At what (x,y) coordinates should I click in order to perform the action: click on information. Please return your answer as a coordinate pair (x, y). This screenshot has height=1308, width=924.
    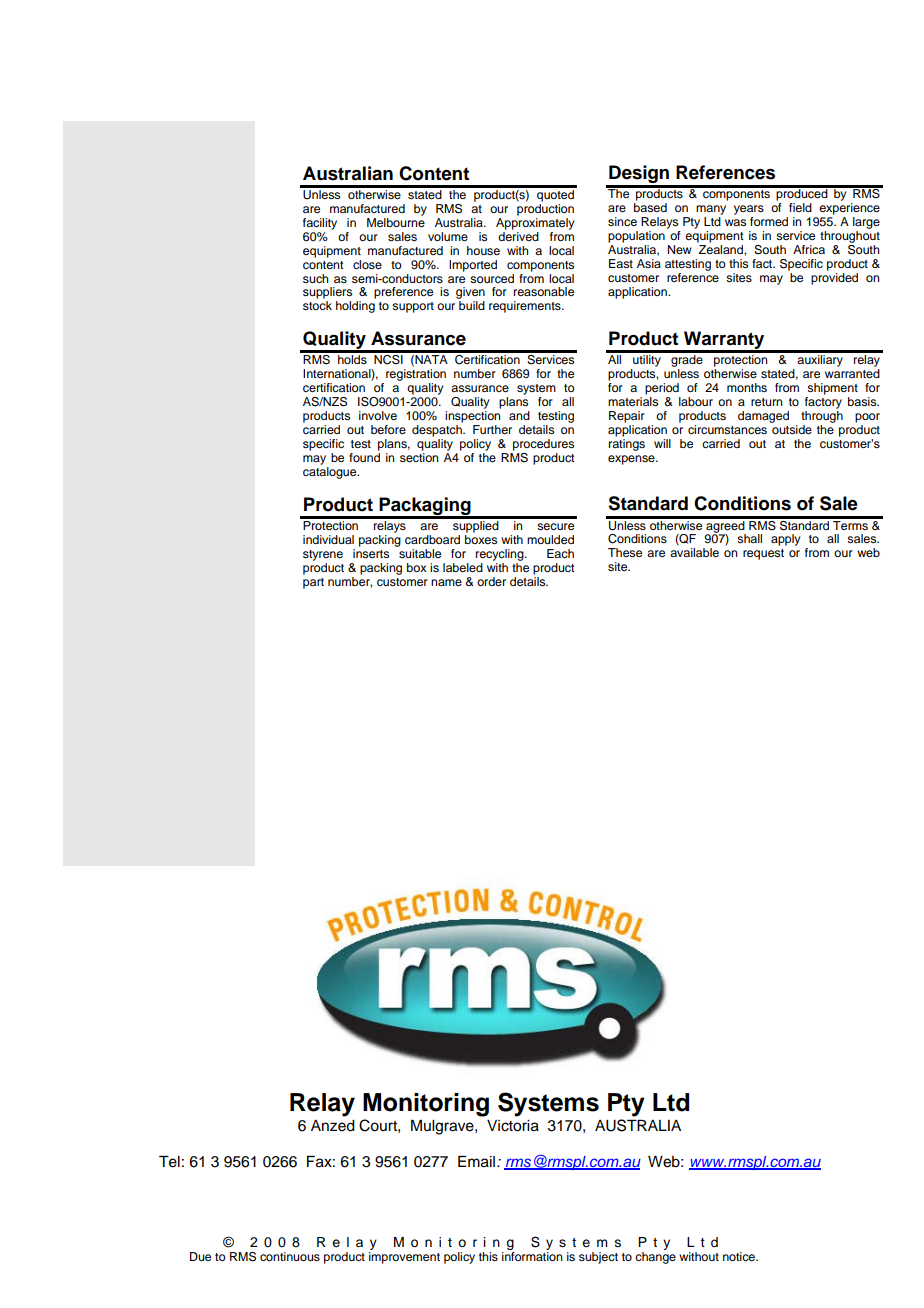
    Looking at the image, I should click on (532, 1256).
